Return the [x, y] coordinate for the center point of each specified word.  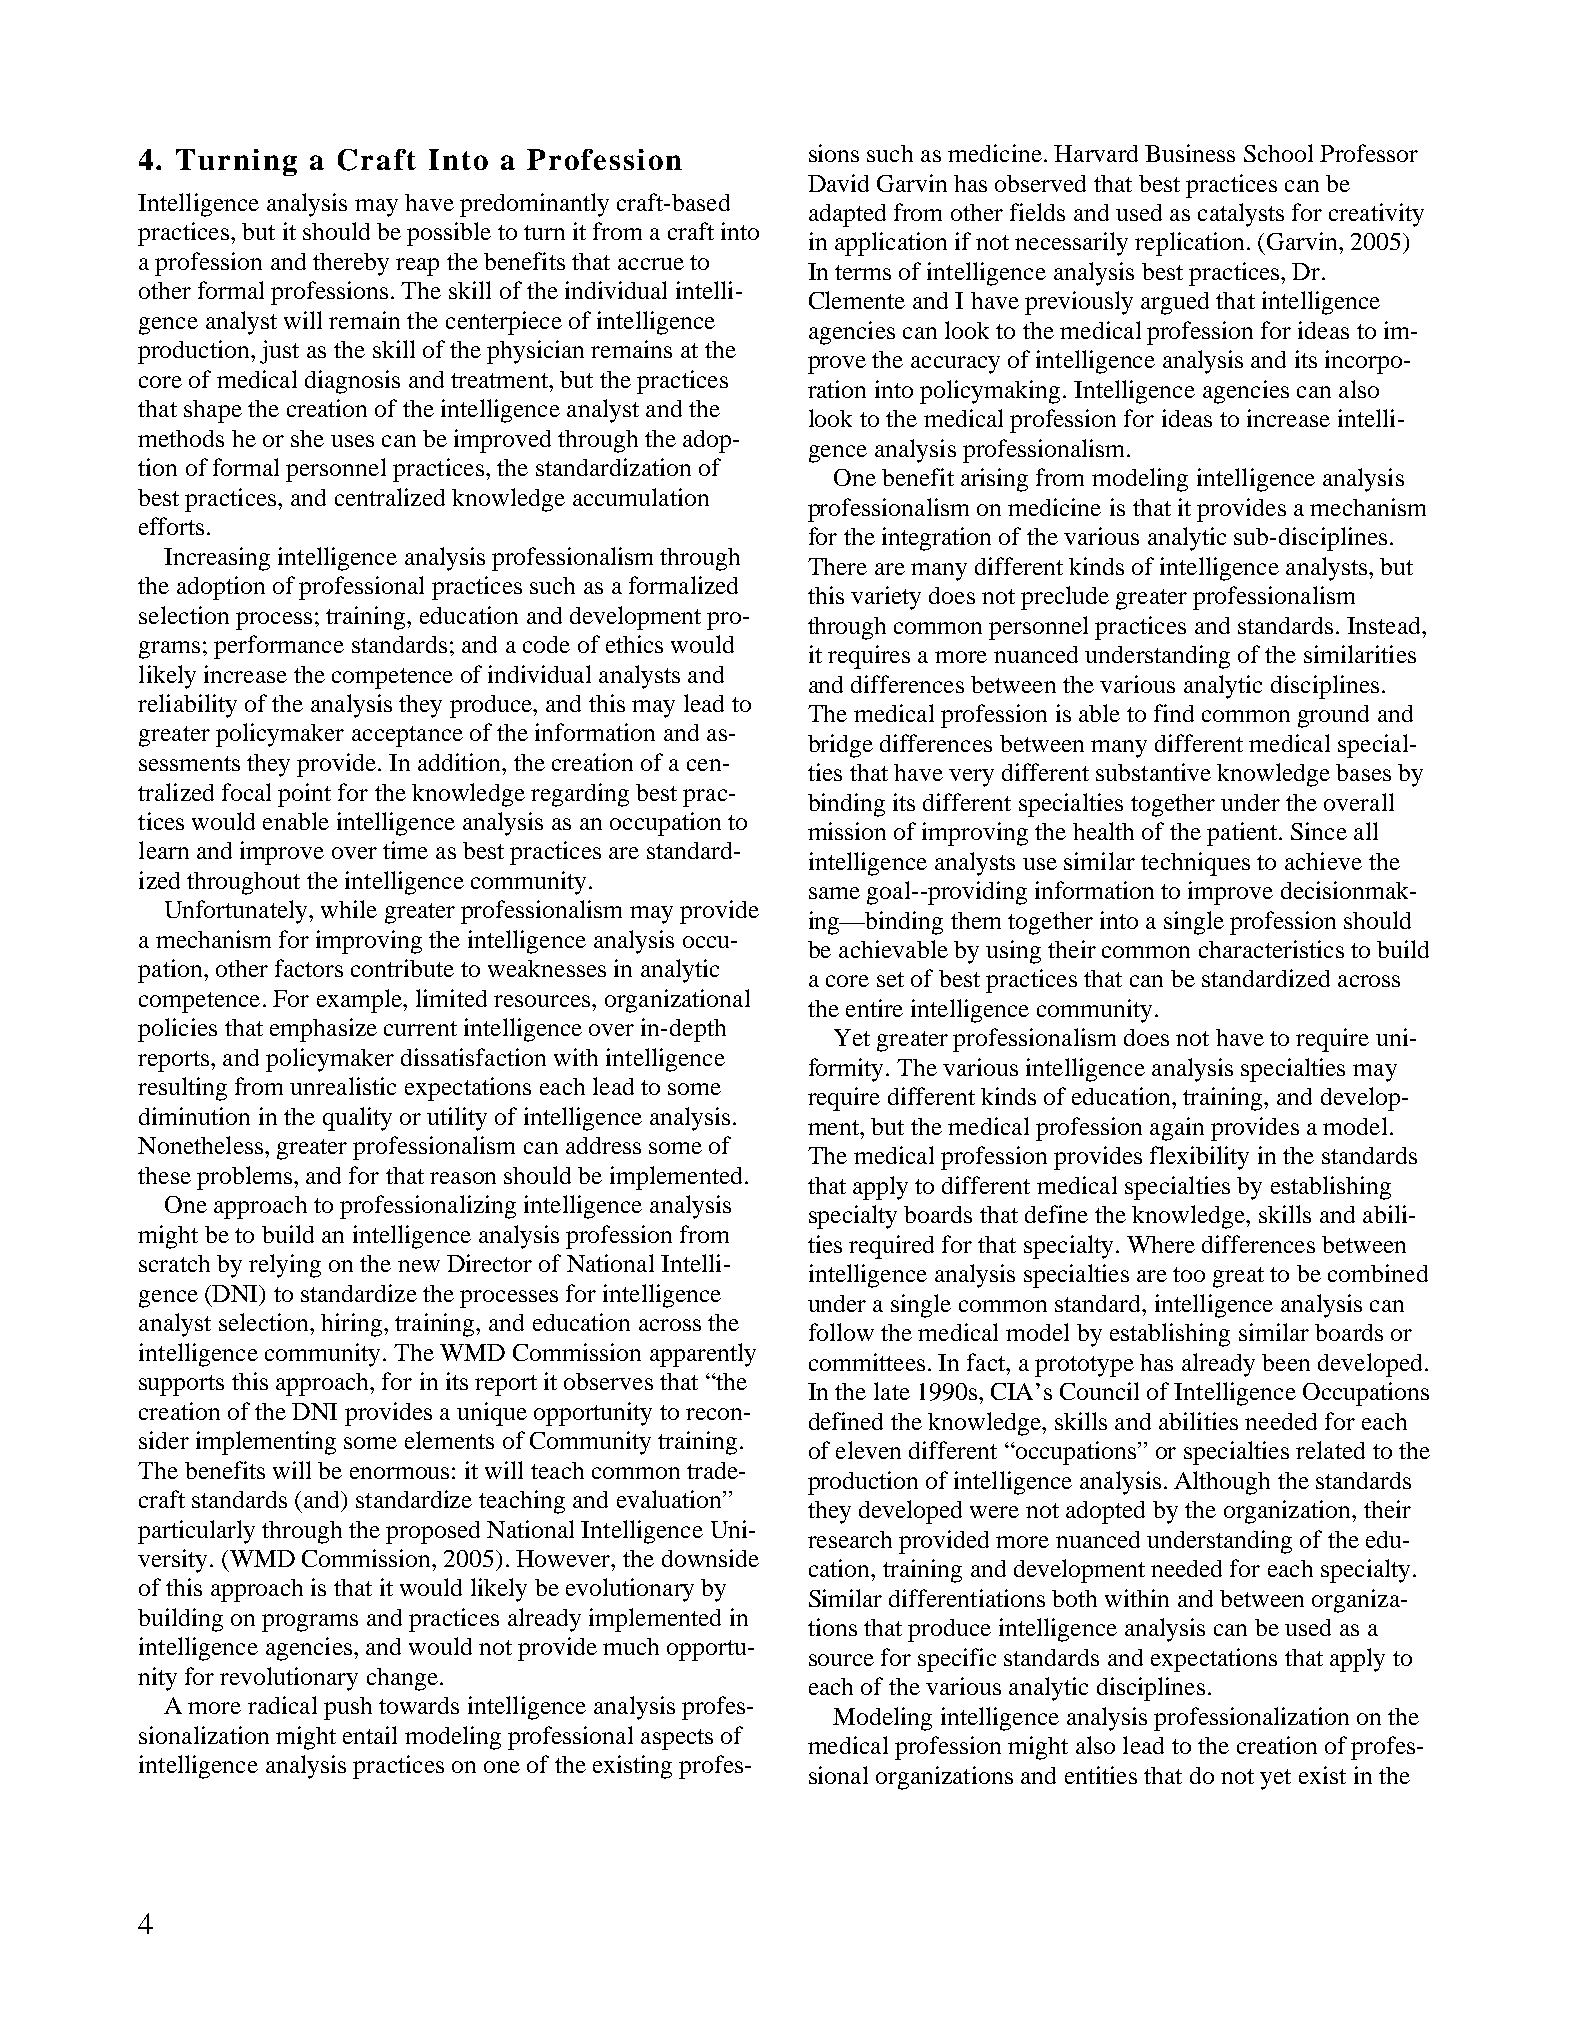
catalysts [1241, 215]
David [838, 183]
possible [449, 234]
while [349, 909]
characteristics [1271, 949]
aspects [677, 1739]
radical [282, 1705]
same [834, 893]
